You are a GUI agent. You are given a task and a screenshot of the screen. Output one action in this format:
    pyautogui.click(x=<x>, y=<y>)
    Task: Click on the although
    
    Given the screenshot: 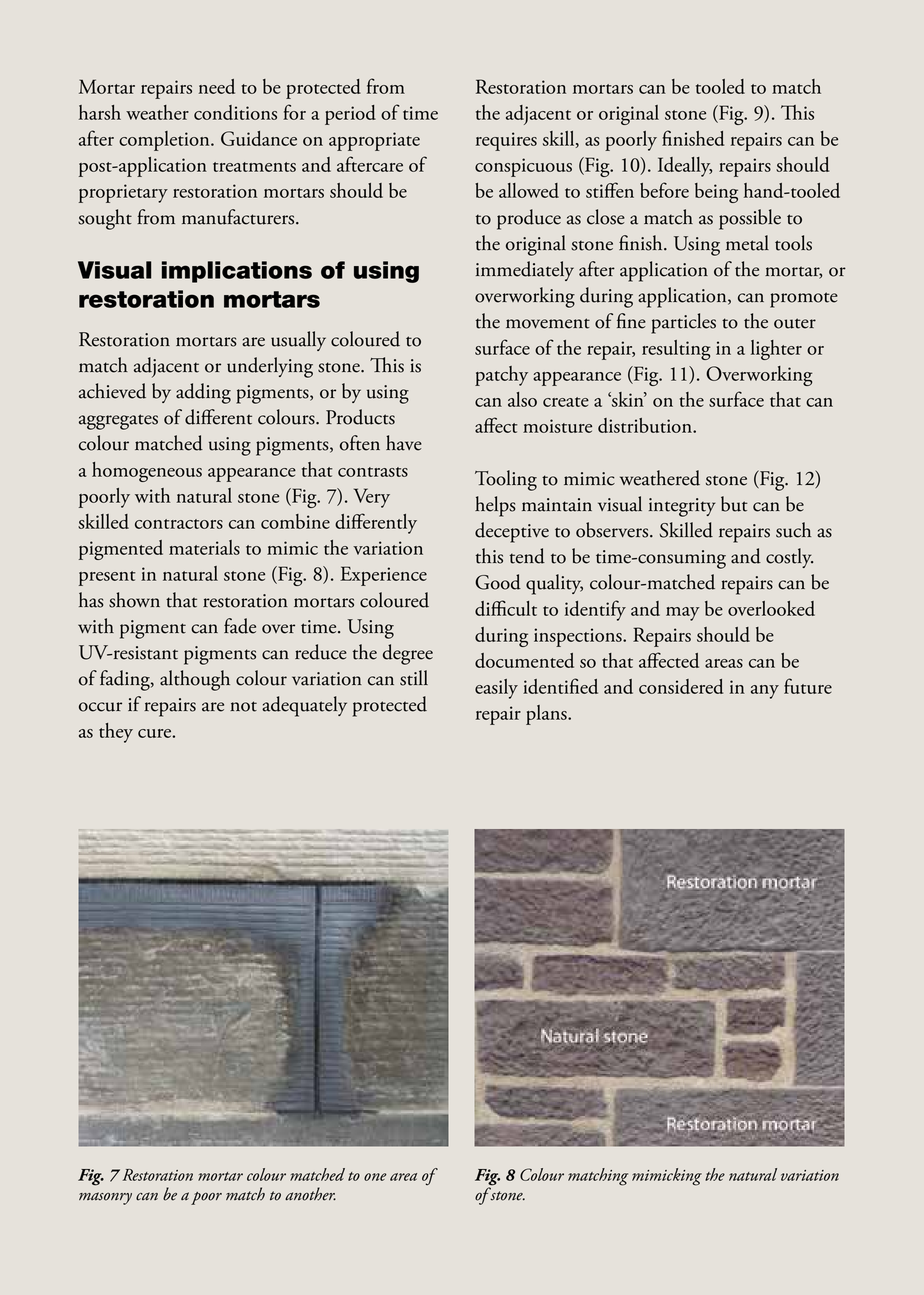 What is the action you would take?
    pyautogui.click(x=195, y=680)
